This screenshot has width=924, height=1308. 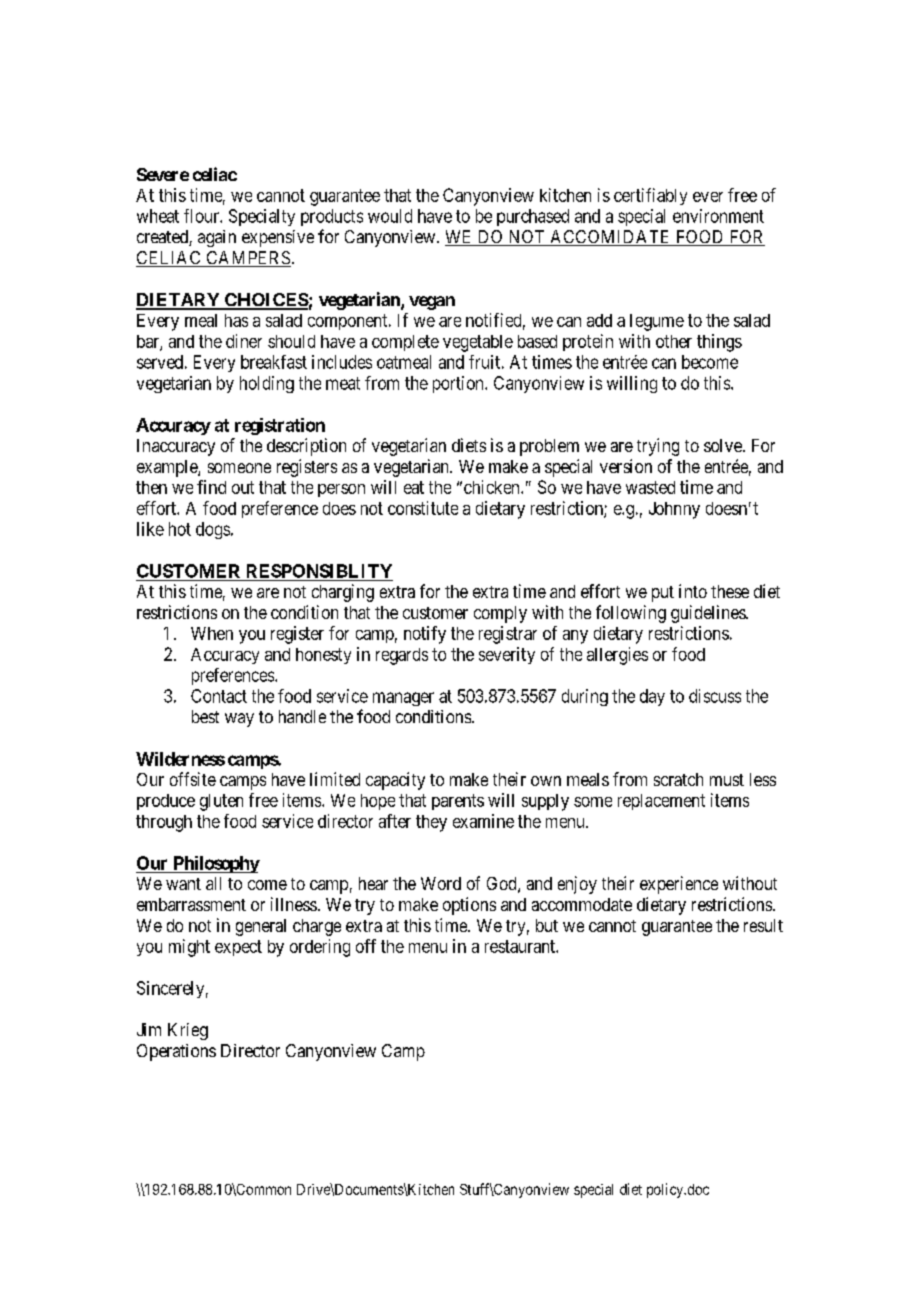 What do you see at coordinates (217, 238) in the screenshot?
I see `again` at bounding box center [217, 238].
